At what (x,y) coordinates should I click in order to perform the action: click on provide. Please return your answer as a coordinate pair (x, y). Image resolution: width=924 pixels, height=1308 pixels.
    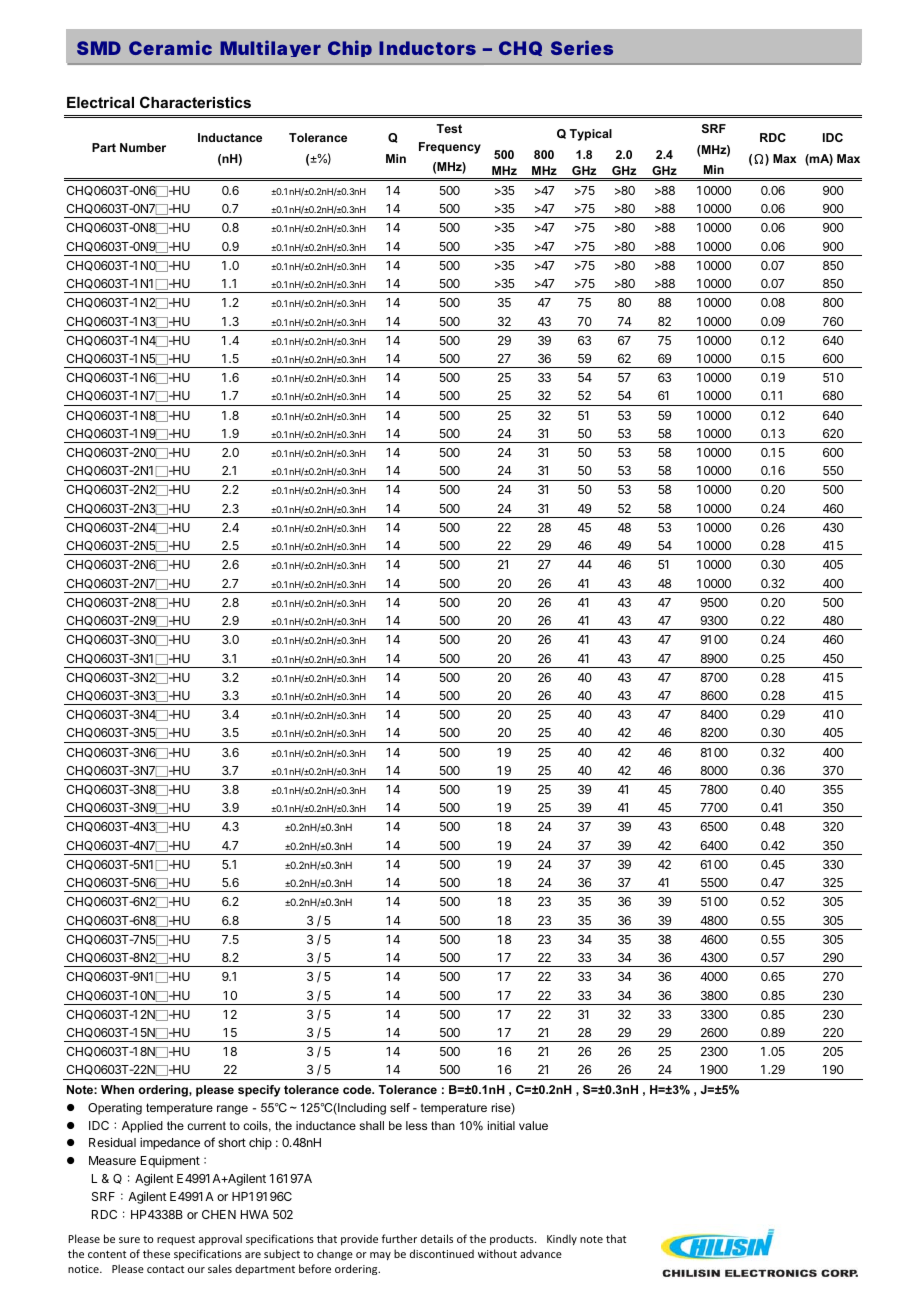
    Looking at the image, I should click on (359, 1239).
